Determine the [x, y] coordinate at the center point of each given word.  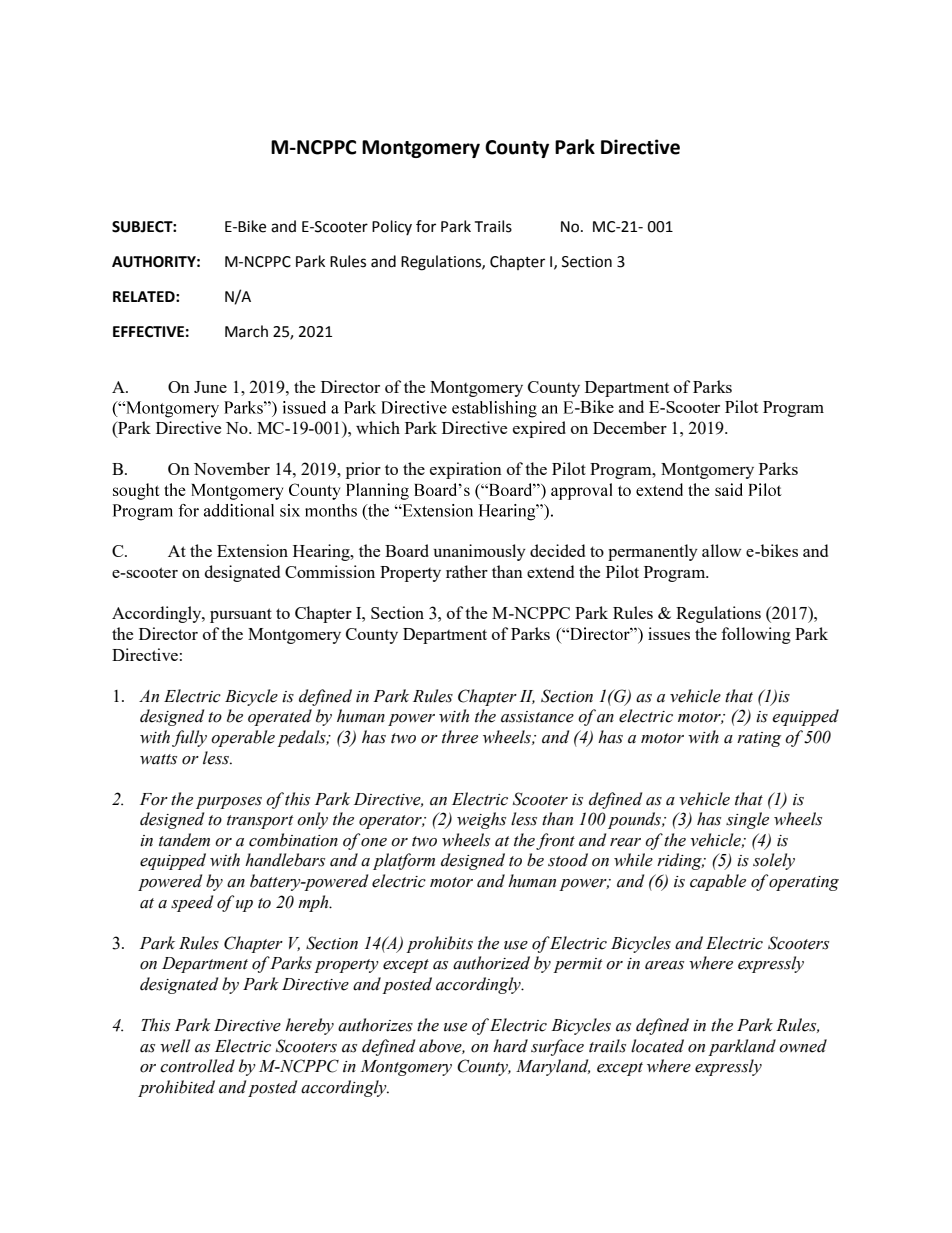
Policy [392, 227]
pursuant [241, 615]
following [756, 635]
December [630, 427]
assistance [537, 717]
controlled [197, 1066]
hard [510, 1046]
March [246, 331]
